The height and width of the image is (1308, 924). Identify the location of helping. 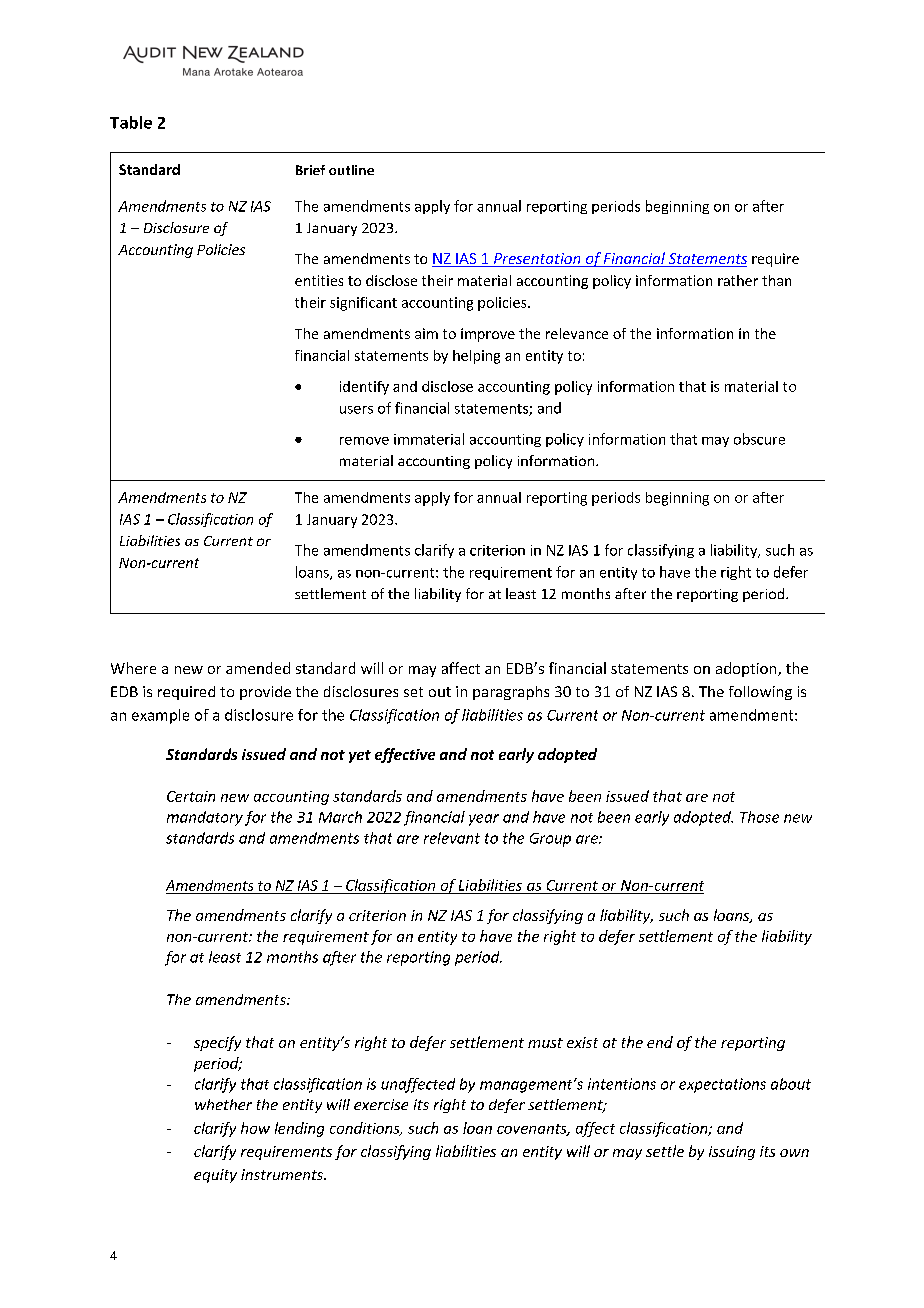
(476, 357).
